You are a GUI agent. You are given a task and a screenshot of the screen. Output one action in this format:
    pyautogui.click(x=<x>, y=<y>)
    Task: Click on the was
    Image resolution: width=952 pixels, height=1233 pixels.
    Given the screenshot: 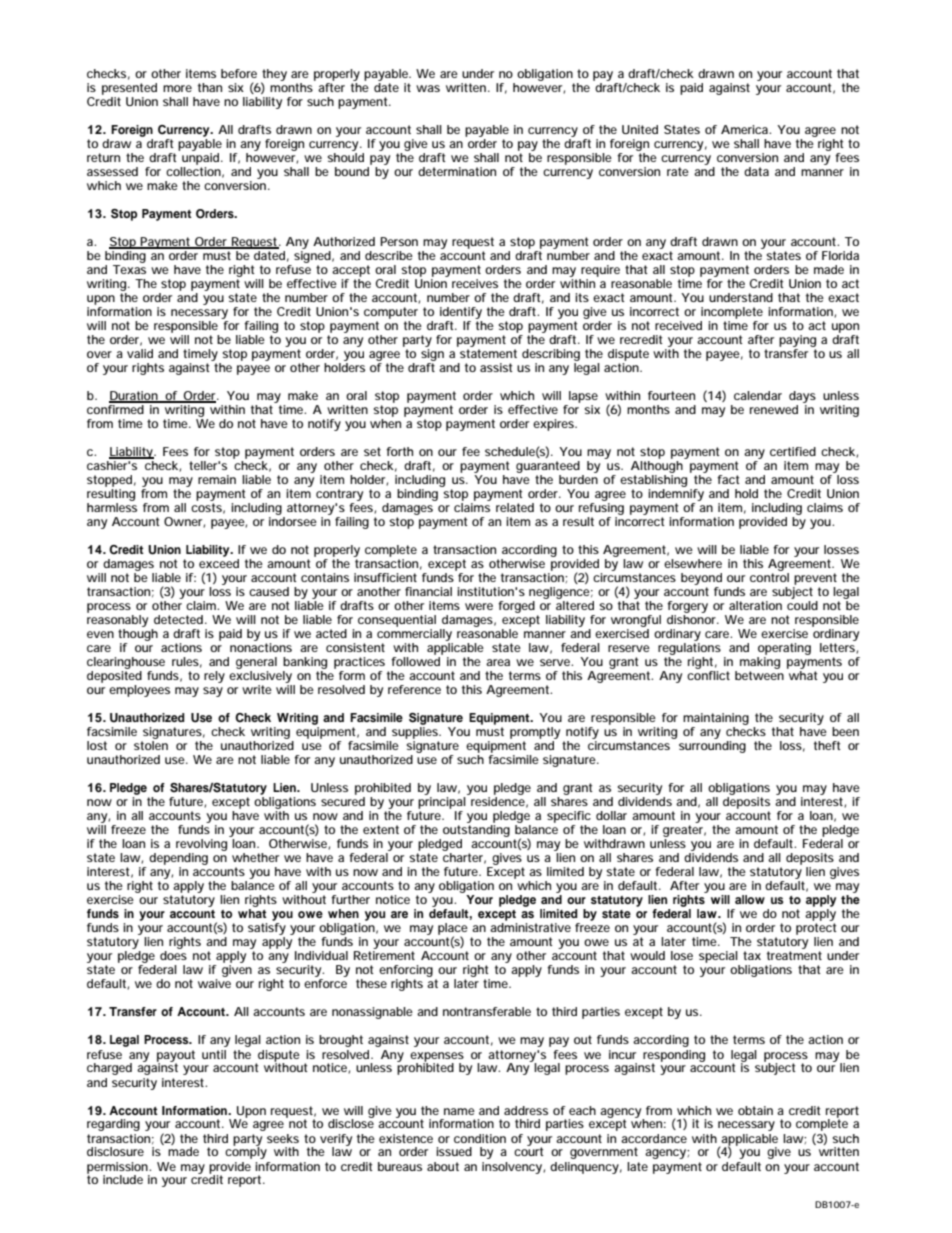 What is the action you would take?
    pyautogui.click(x=428, y=88)
